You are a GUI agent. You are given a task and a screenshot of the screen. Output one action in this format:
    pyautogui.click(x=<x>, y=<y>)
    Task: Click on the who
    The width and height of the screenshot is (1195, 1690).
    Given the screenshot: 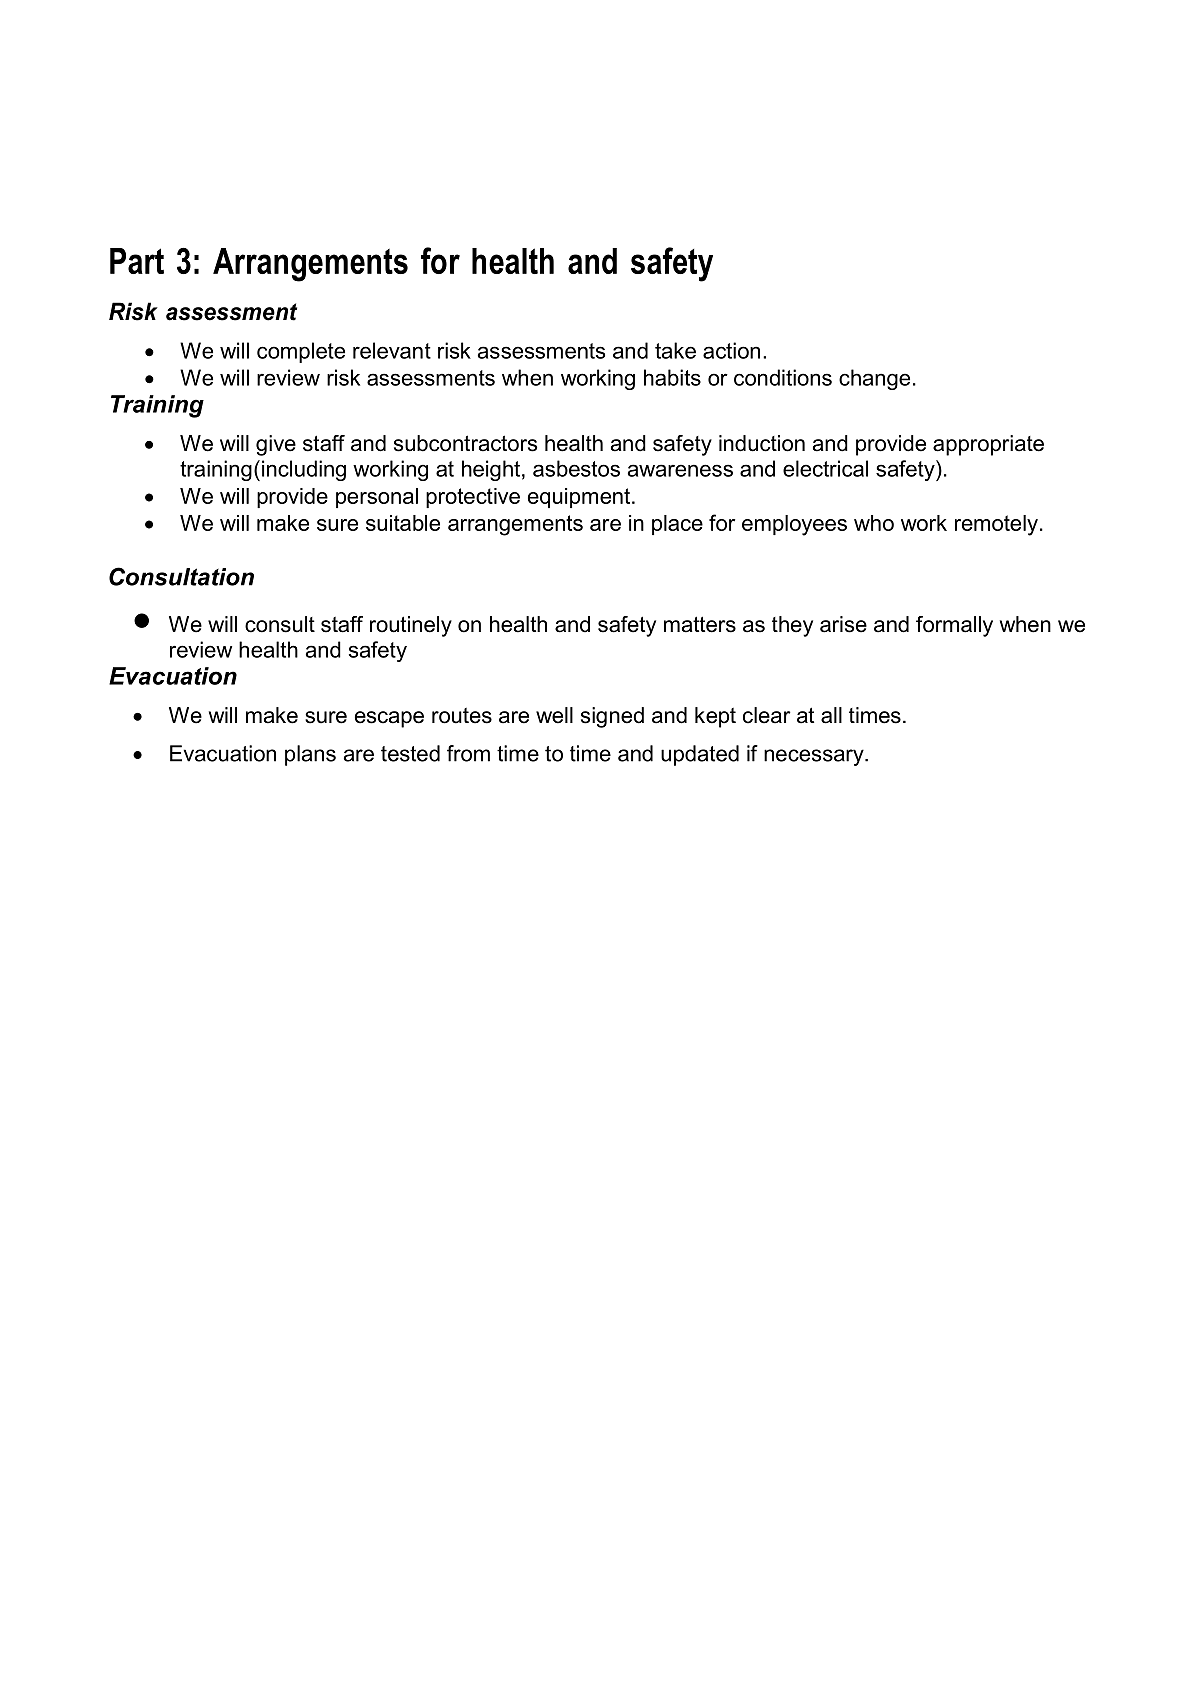 What is the action you would take?
    pyautogui.click(x=874, y=523)
